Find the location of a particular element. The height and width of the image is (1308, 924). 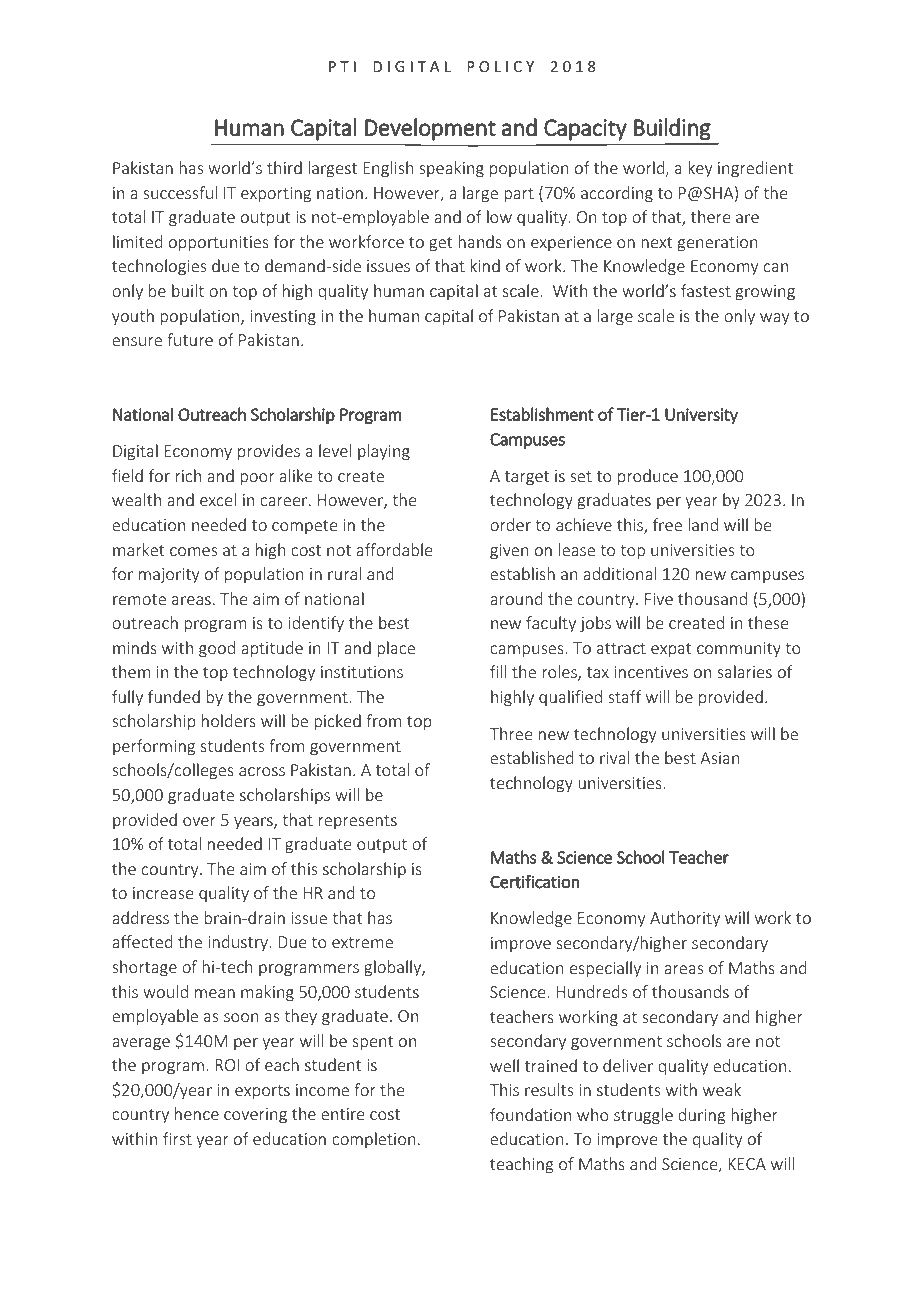

well is located at coordinates (504, 1065).
